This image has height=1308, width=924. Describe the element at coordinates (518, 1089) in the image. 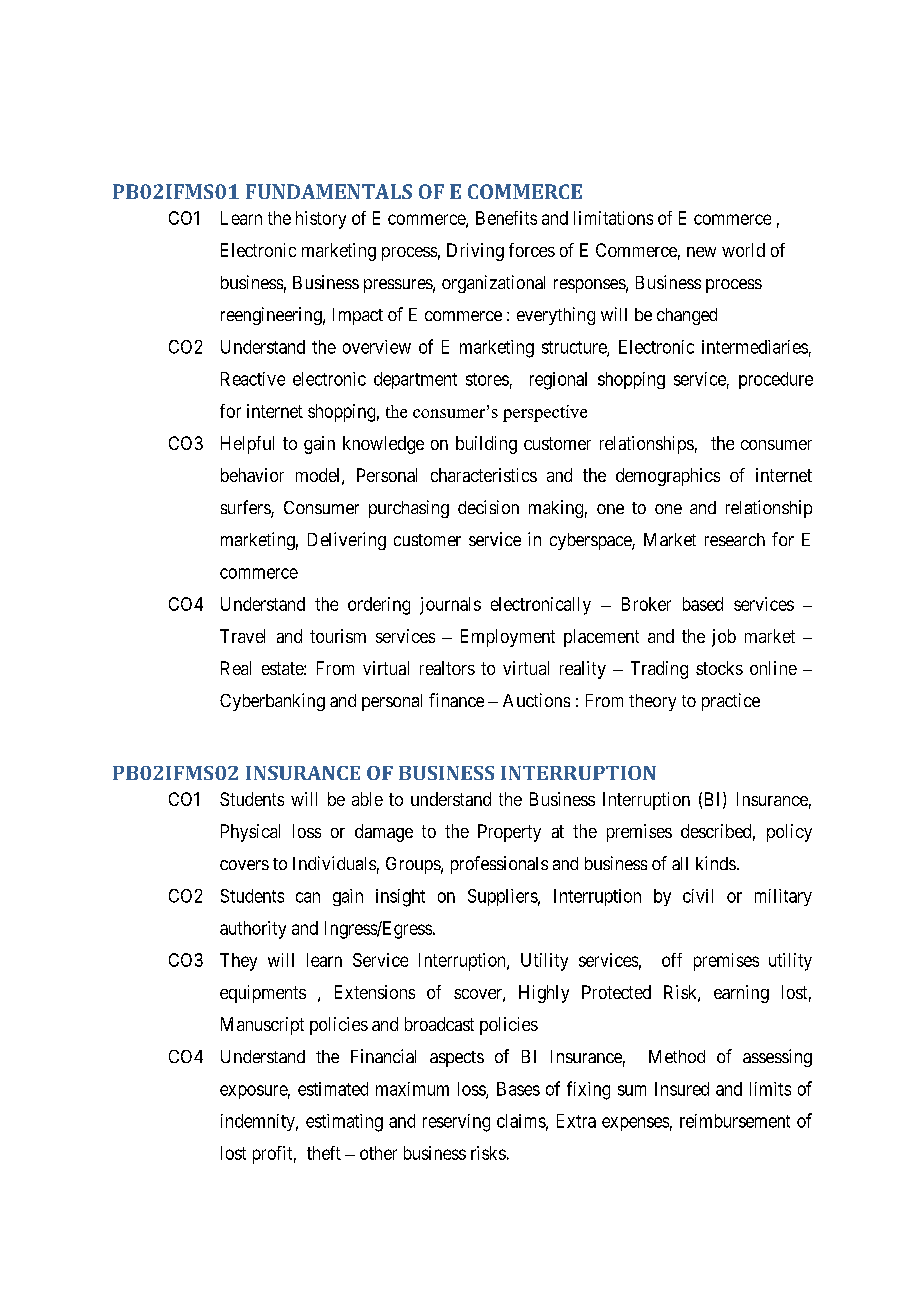

I see `Bases` at that location.
